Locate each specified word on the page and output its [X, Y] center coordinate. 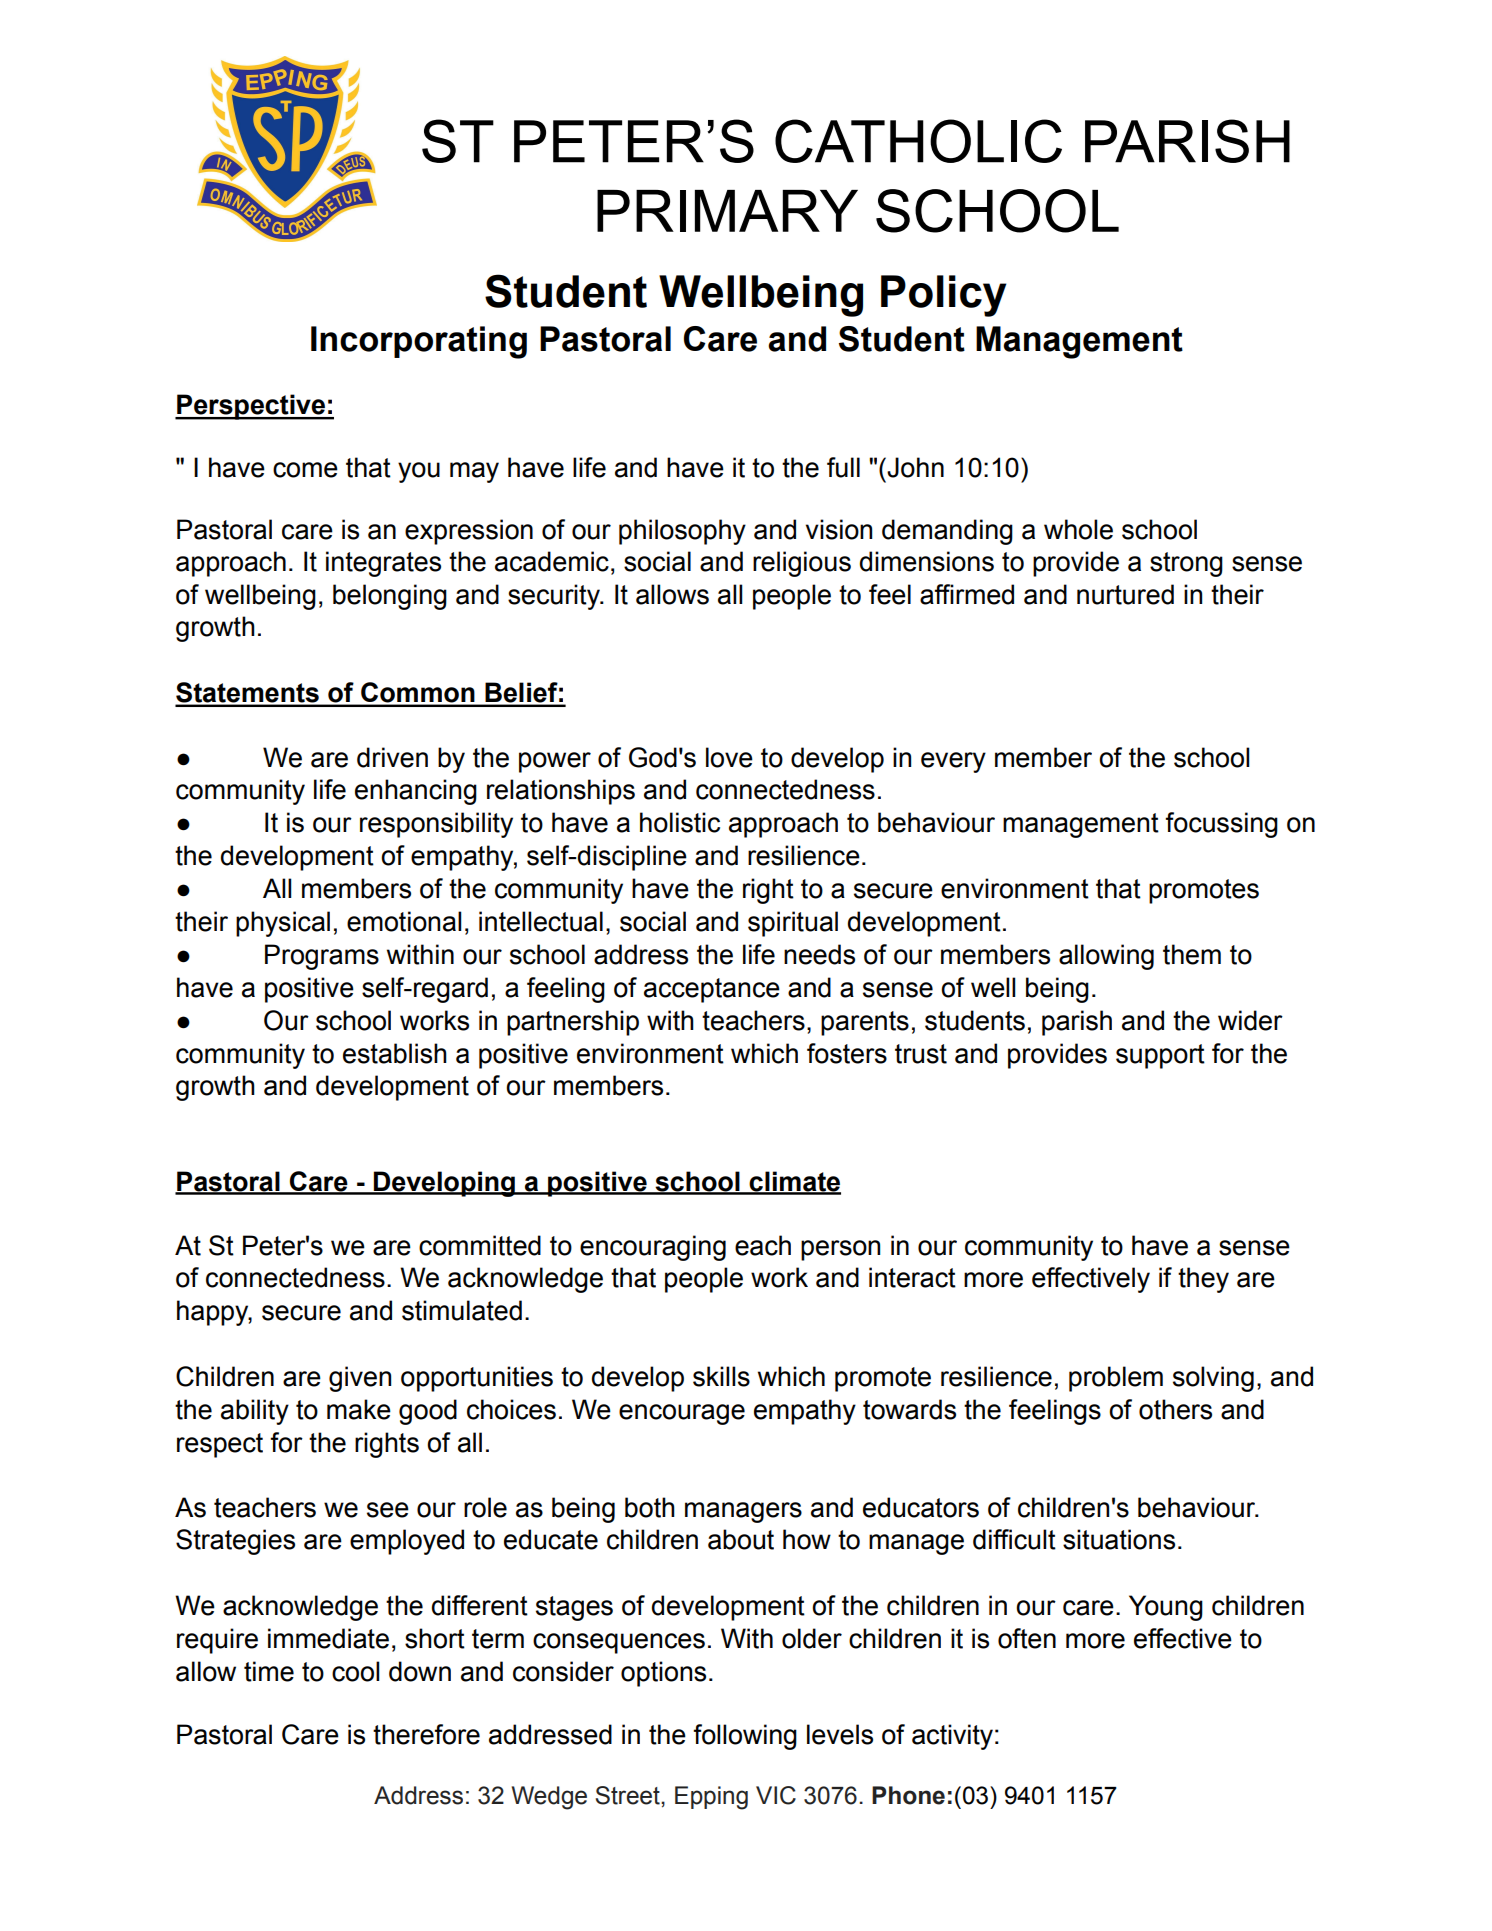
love [729, 757]
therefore [426, 1734]
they [1203, 1280]
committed [480, 1245]
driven [392, 757]
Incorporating [419, 342]
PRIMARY [727, 211]
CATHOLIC [918, 141]
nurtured [1125, 594]
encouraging [653, 1248]
